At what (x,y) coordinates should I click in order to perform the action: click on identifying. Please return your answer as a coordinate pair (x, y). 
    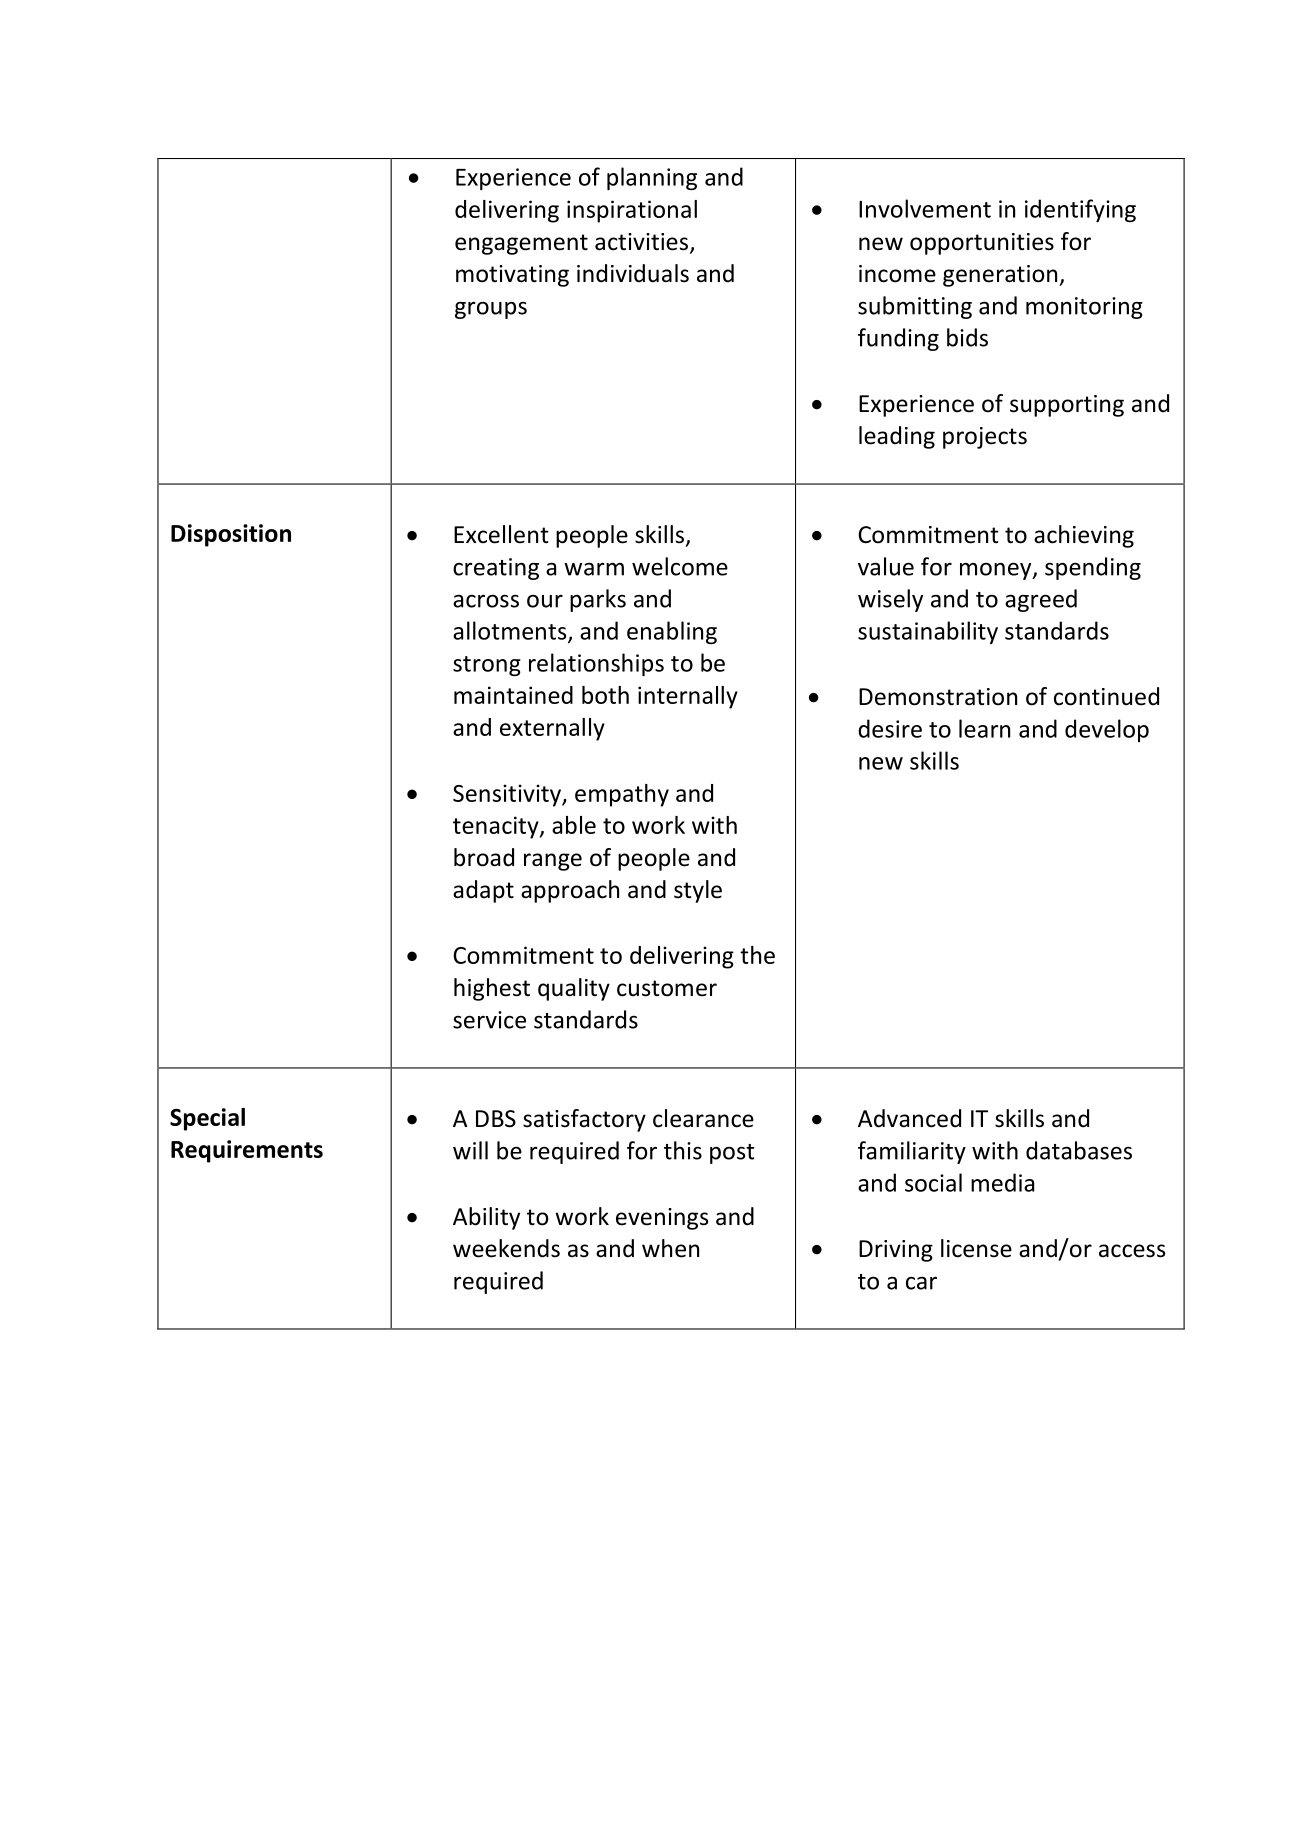
    Looking at the image, I should click on (1080, 210).
